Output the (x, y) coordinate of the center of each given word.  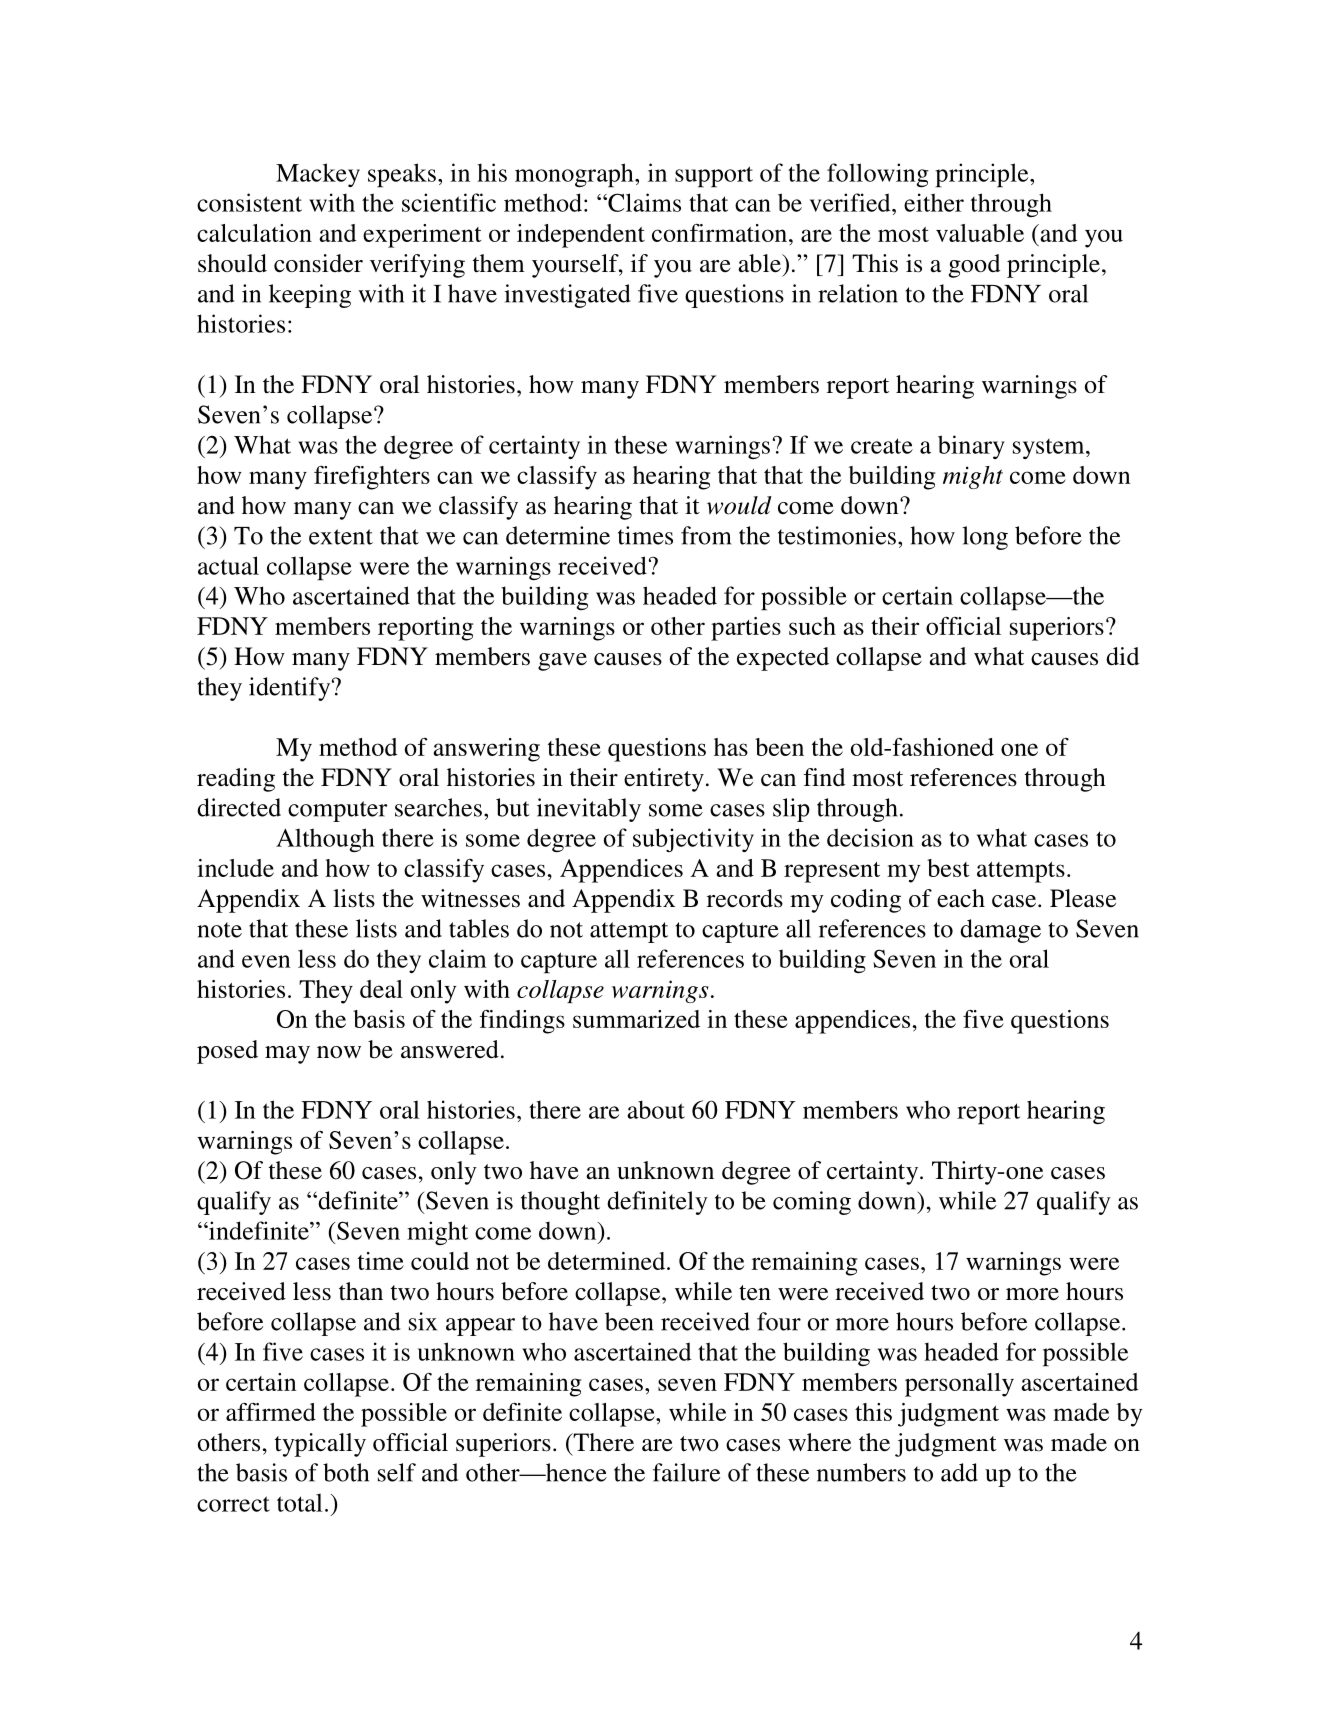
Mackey (318, 175)
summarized (636, 1019)
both (346, 1472)
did (1122, 656)
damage (1000, 931)
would (739, 505)
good (974, 266)
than (361, 1291)
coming (812, 1203)
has (731, 747)
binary (971, 447)
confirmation (721, 233)
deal (381, 989)
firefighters (372, 478)
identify (291, 689)
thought (560, 1203)
